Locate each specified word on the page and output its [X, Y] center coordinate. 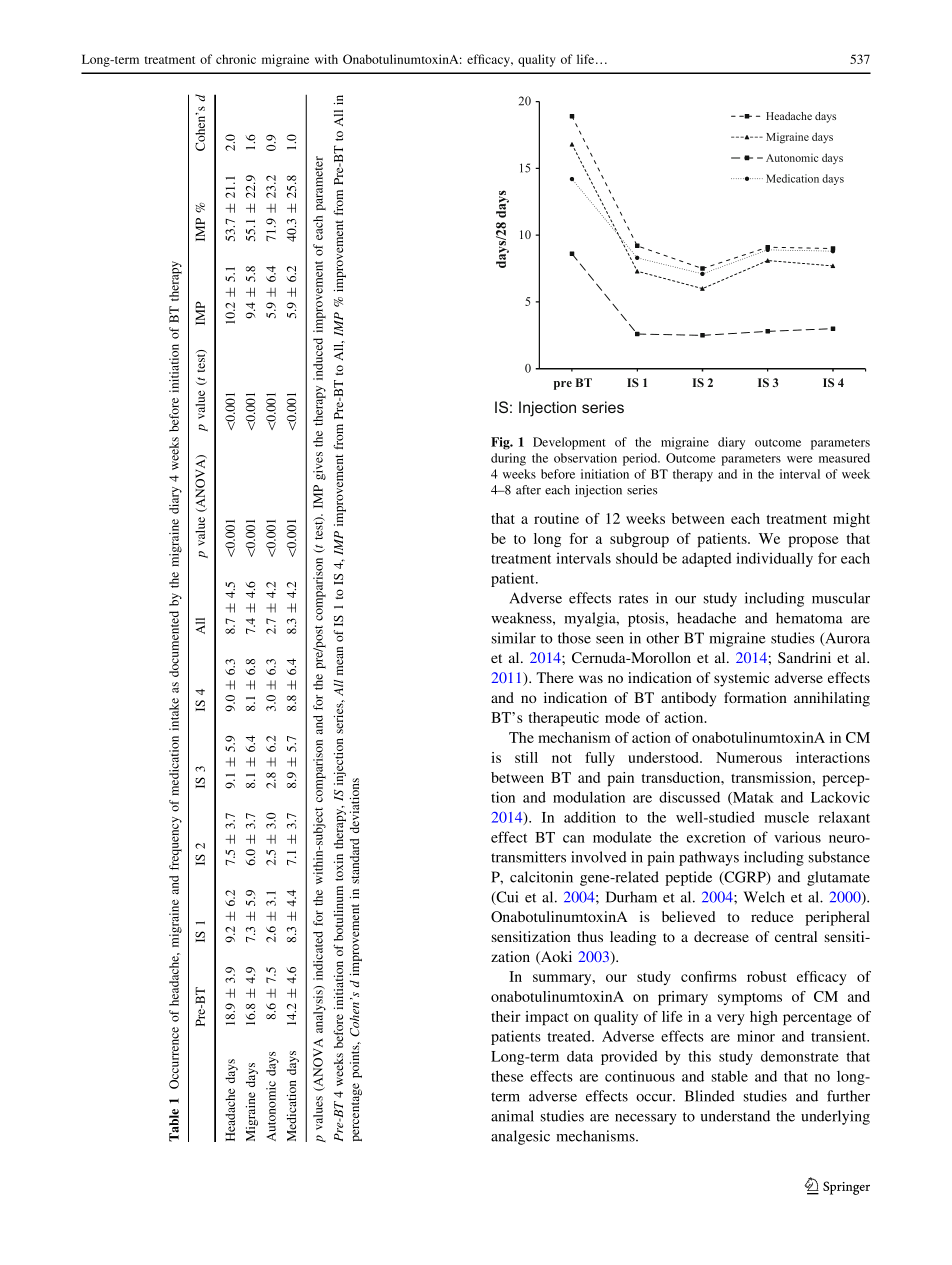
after [528, 490]
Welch [764, 897]
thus [590, 936]
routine [556, 518]
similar [514, 638]
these [507, 1076]
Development [569, 443]
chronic [236, 59]
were [800, 459]
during [508, 459]
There [555, 677]
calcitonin [541, 877]
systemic [741, 679]
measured [844, 458]
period [641, 459]
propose [813, 542]
